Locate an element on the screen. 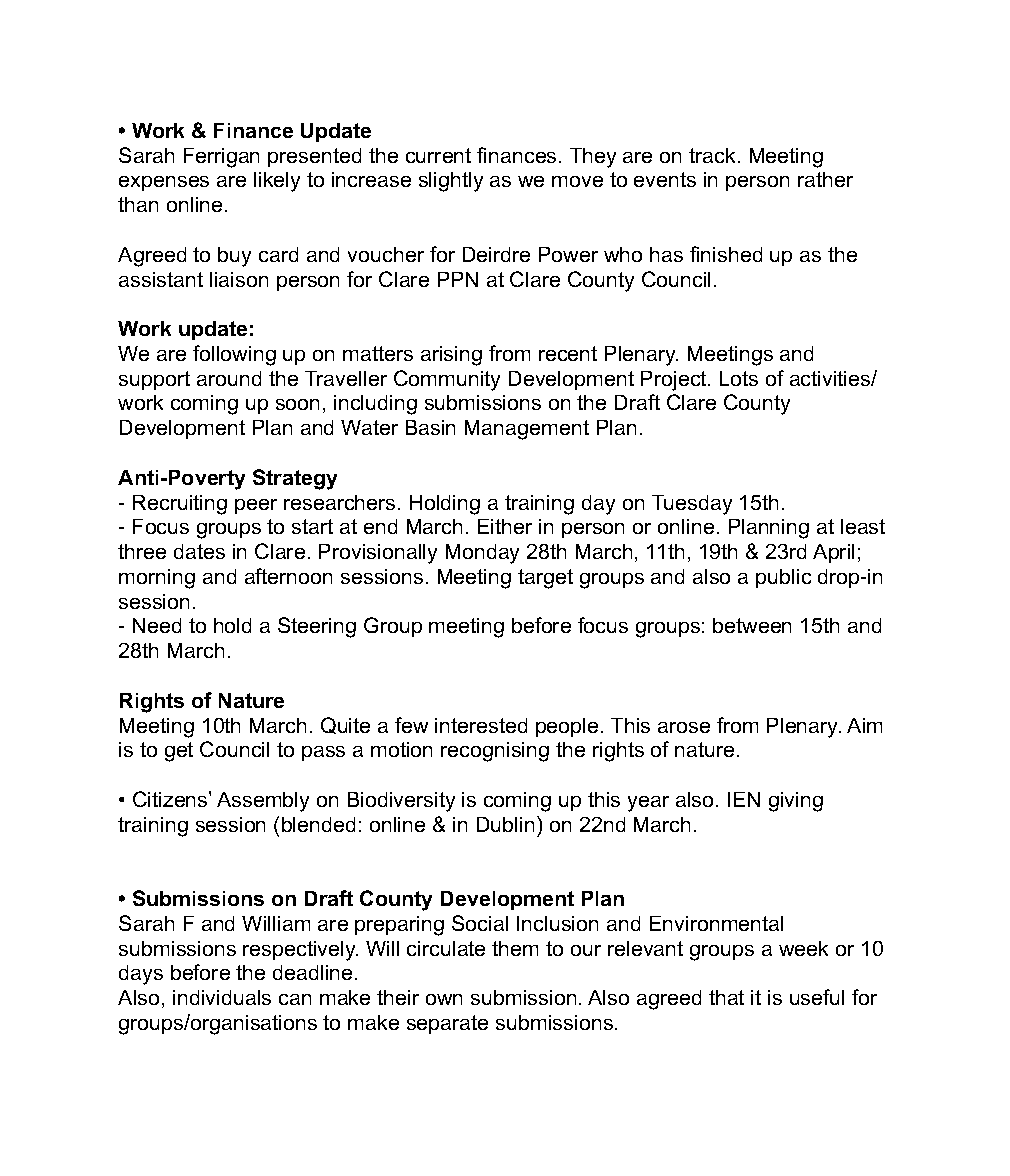  following is located at coordinates (234, 355).
